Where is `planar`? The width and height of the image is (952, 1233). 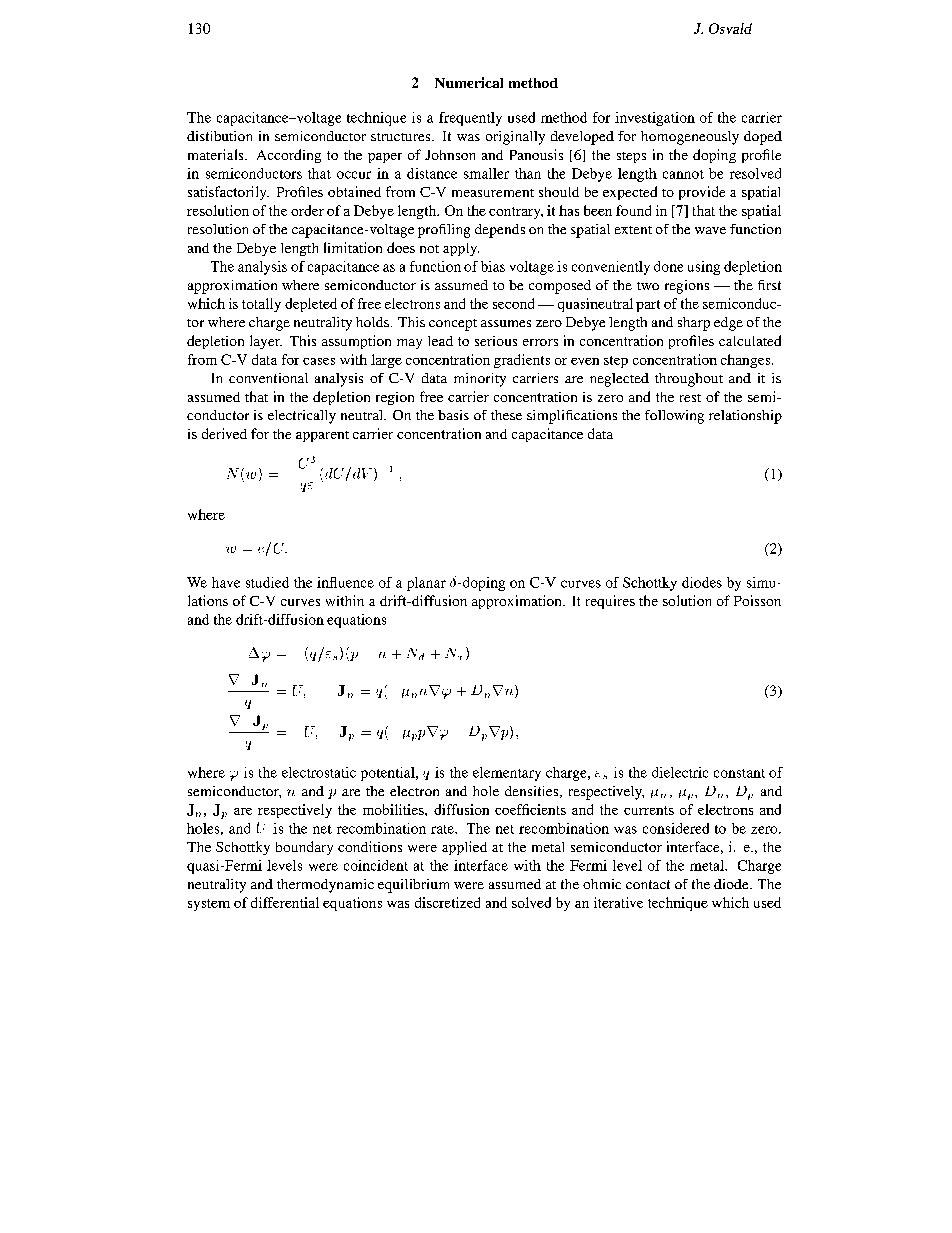 planar is located at coordinates (426, 584).
